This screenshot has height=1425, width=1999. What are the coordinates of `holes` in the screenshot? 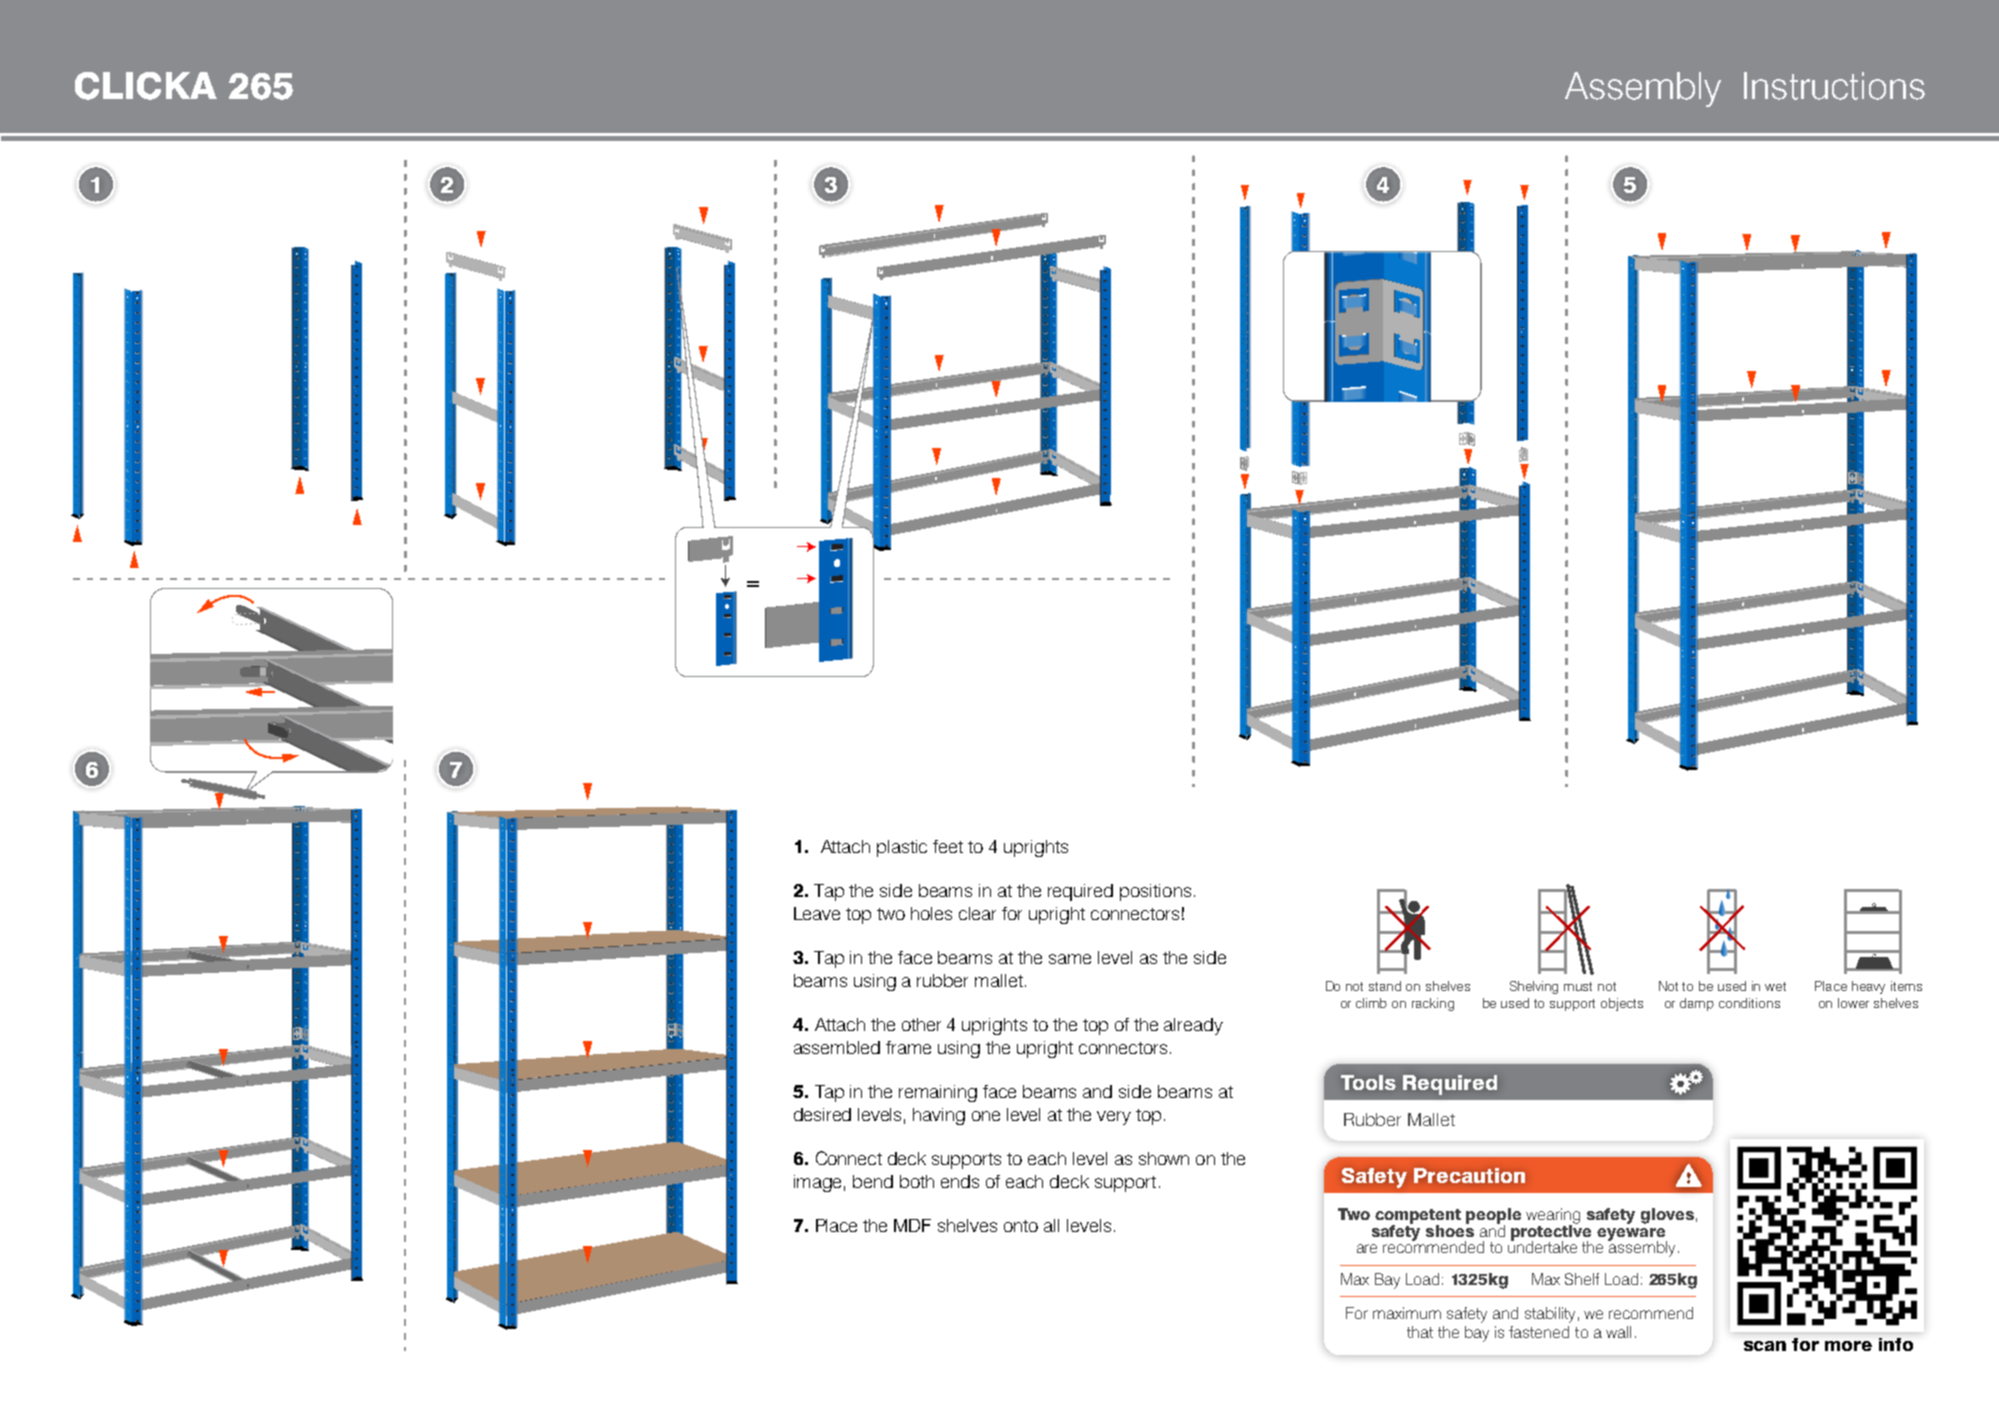 It's located at (931, 913).
